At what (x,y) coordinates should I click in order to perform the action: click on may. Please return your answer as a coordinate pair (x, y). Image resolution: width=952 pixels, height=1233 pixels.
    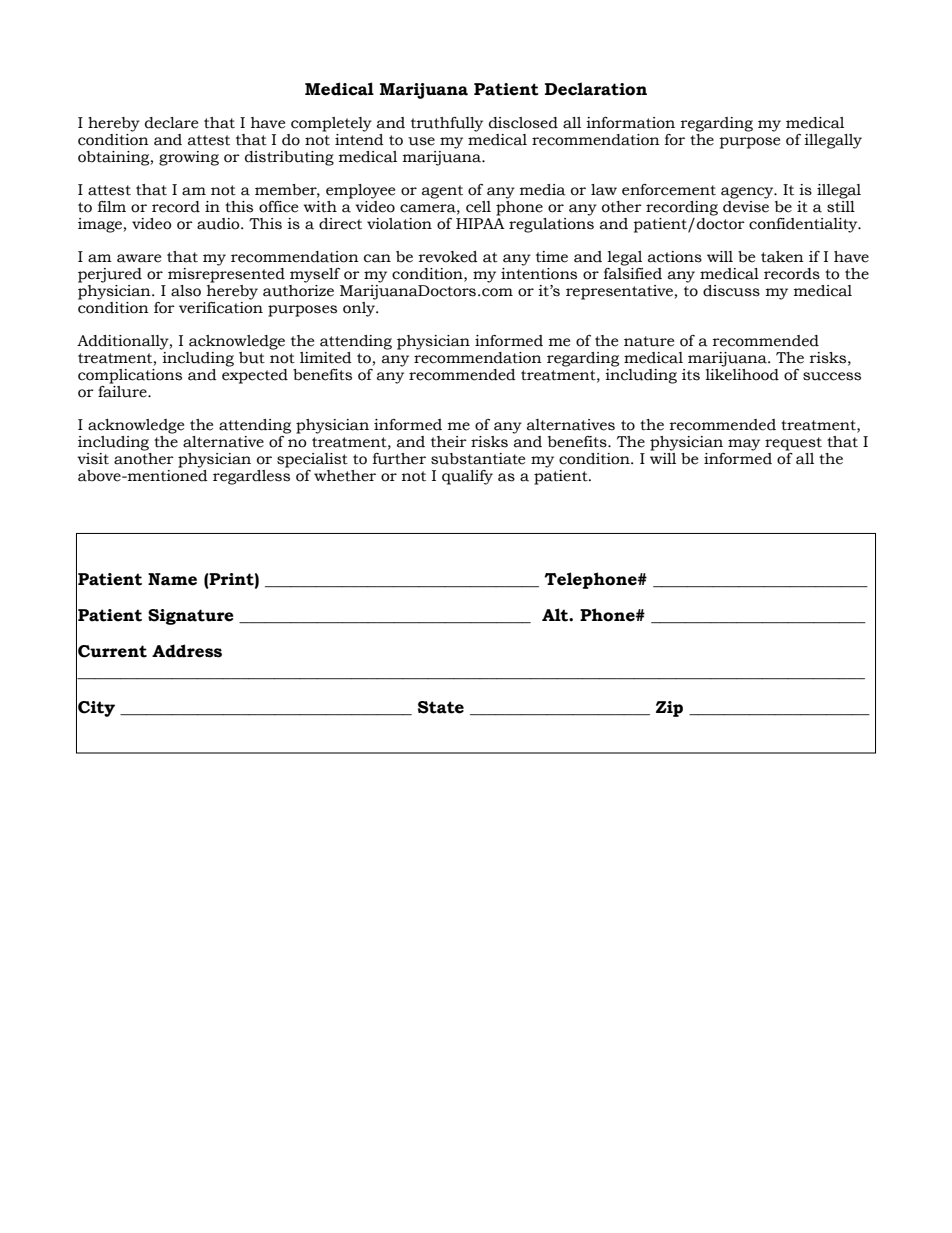
    Looking at the image, I should click on (744, 445).
